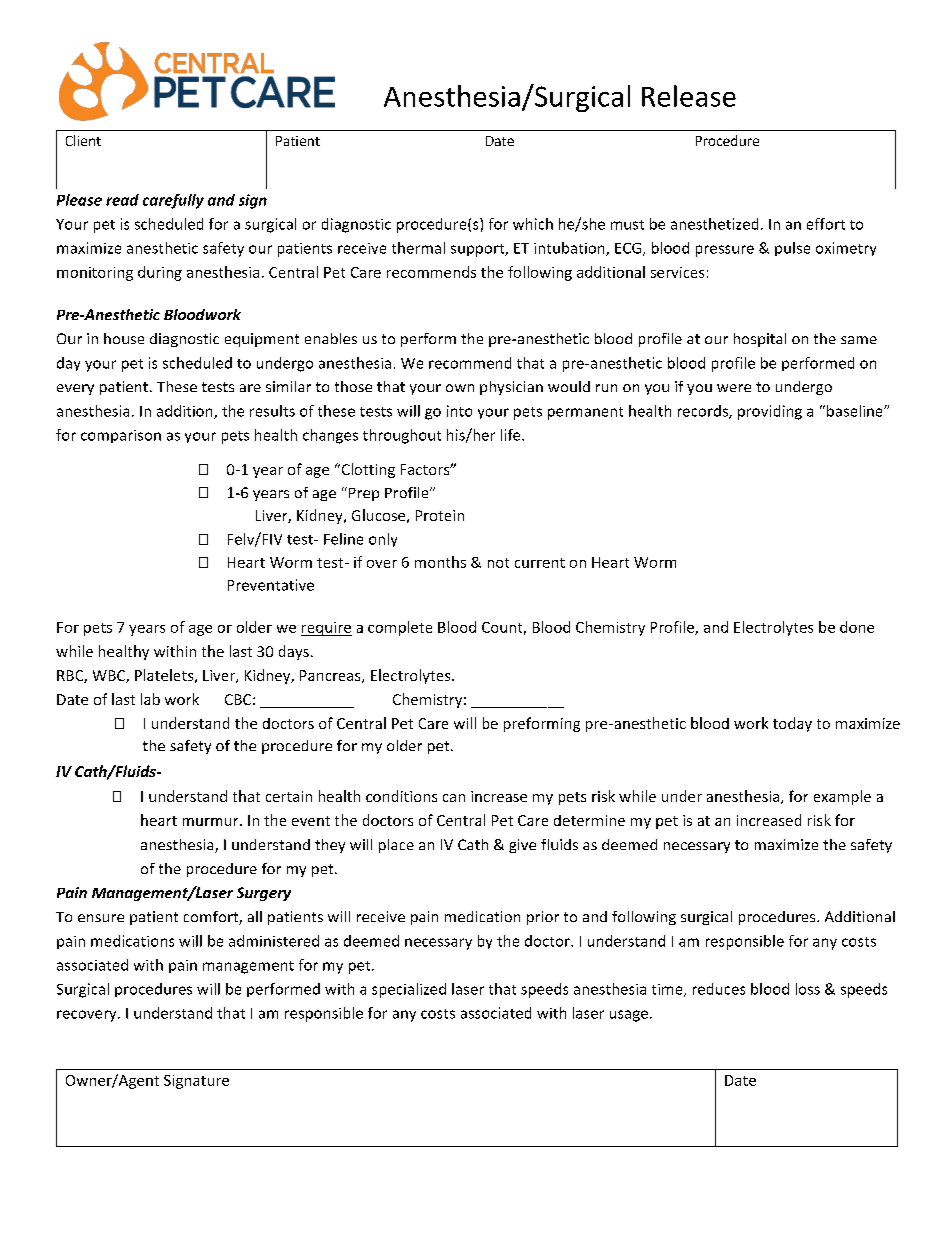 The width and height of the screenshot is (952, 1233). Describe the element at coordinates (440, 562) in the screenshot. I see `months` at that location.
